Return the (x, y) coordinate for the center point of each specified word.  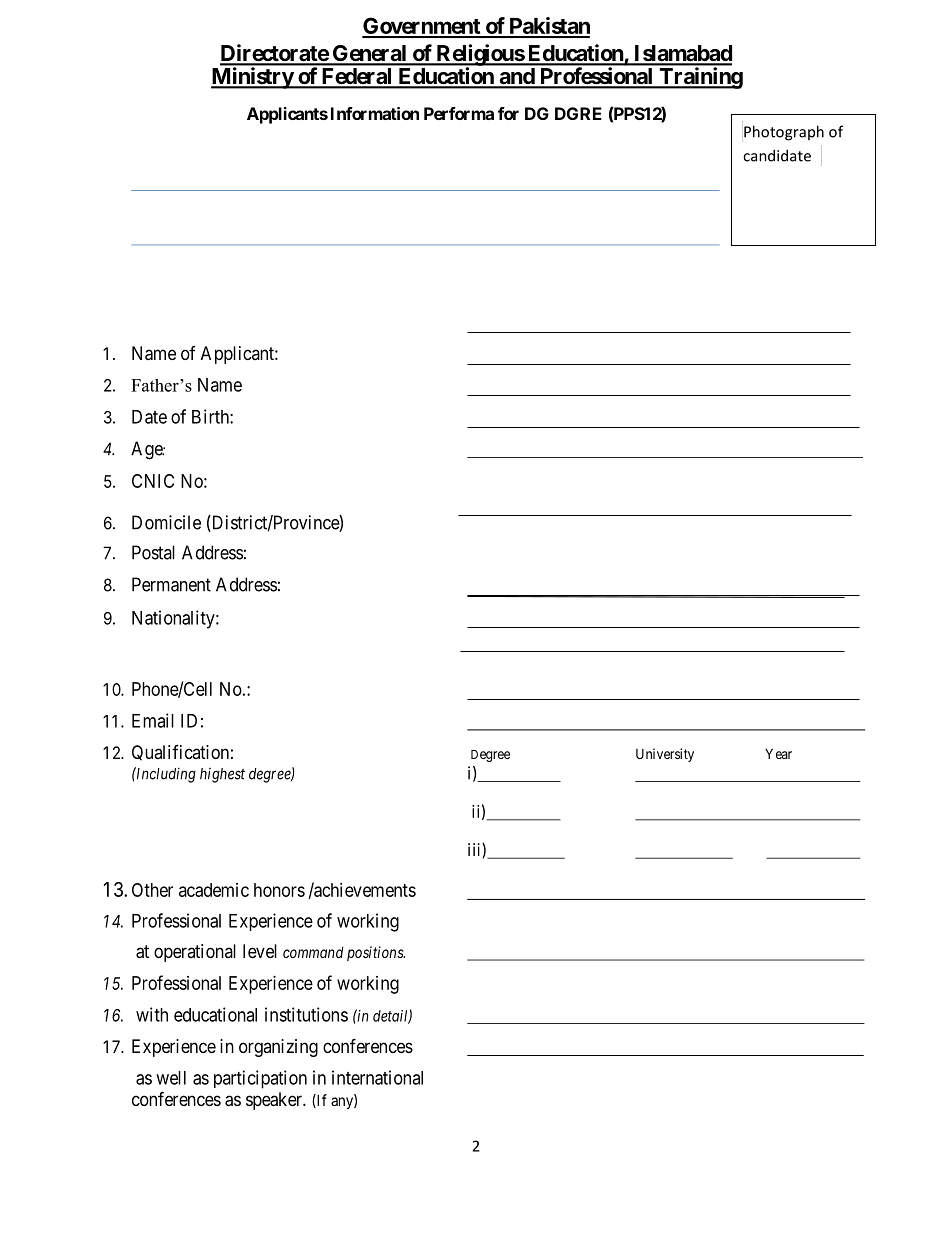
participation (260, 1079)
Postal (153, 552)
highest (222, 775)
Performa (459, 113)
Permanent (171, 584)
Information (375, 113)
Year (778, 753)
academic (214, 890)
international (377, 1077)
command (313, 952)
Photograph (784, 133)
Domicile (166, 522)
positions (376, 953)
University (665, 755)
